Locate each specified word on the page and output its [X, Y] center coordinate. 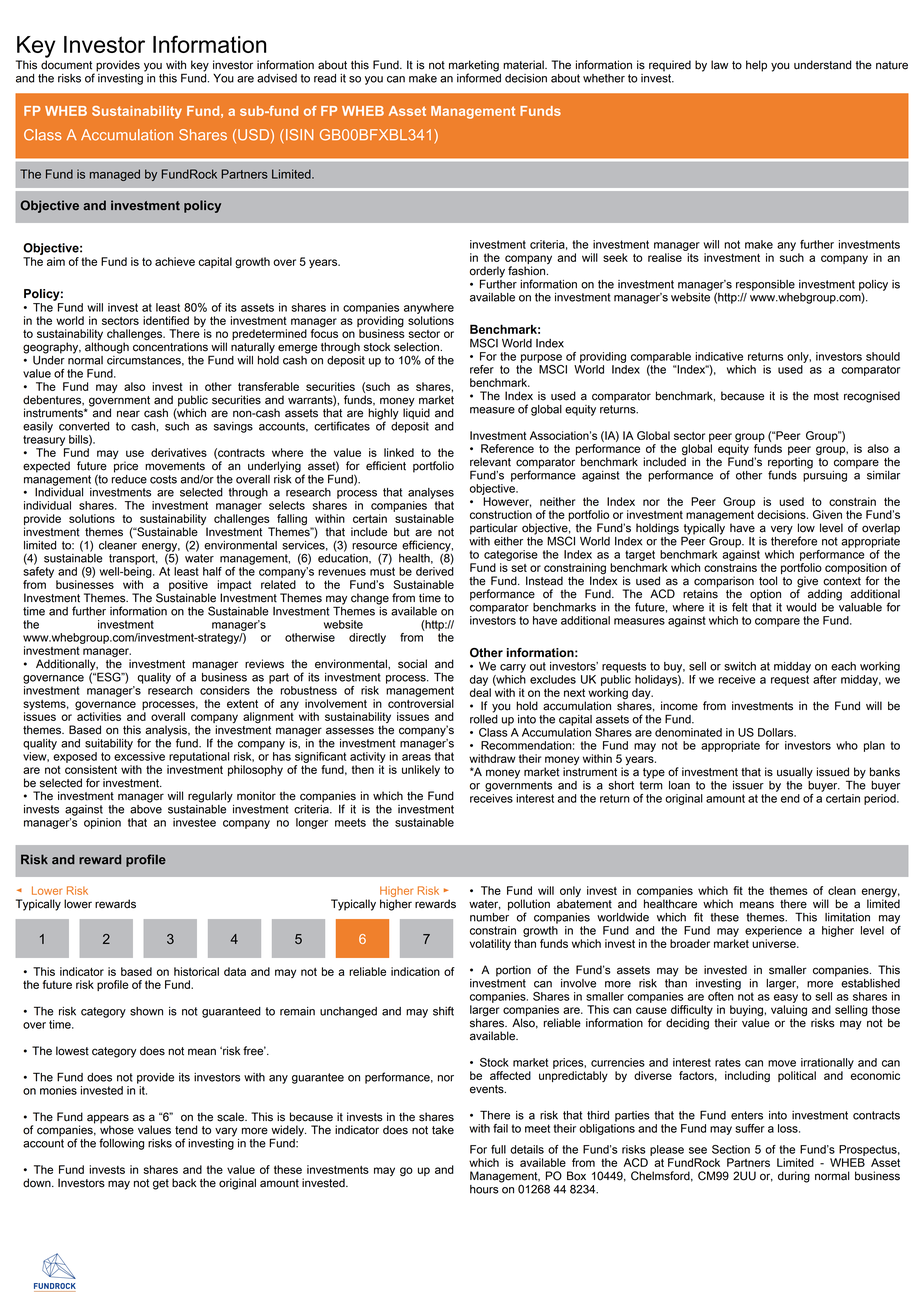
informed [479, 77]
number [489, 916]
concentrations [170, 346]
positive [189, 587]
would [801, 607]
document [66, 65]
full [498, 1149]
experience [773, 931]
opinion [102, 823]
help [756, 66]
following [121, 1144]
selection [417, 347]
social [412, 664]
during [794, 1177]
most [826, 396]
